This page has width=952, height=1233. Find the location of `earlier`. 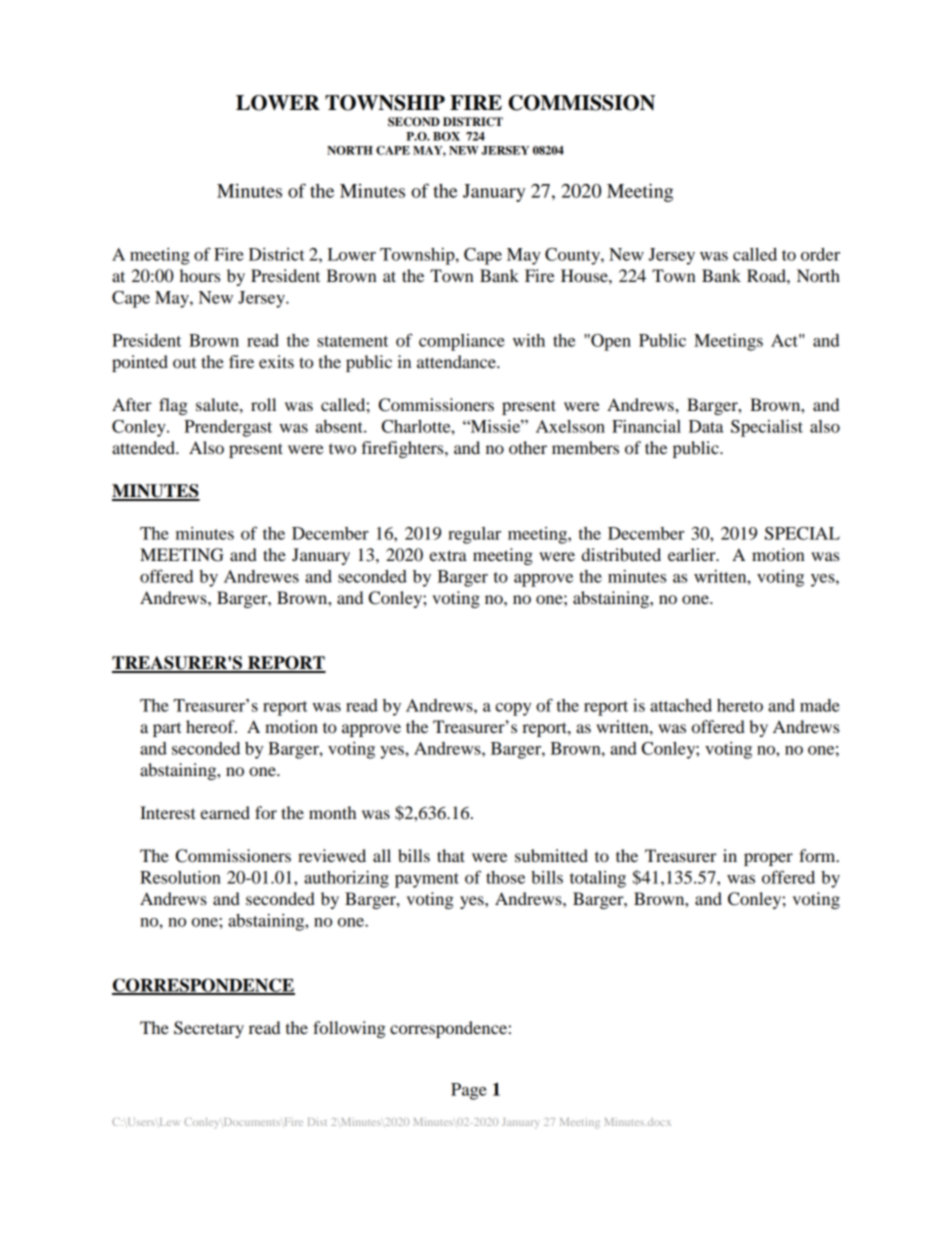

earlier is located at coordinates (693, 554).
